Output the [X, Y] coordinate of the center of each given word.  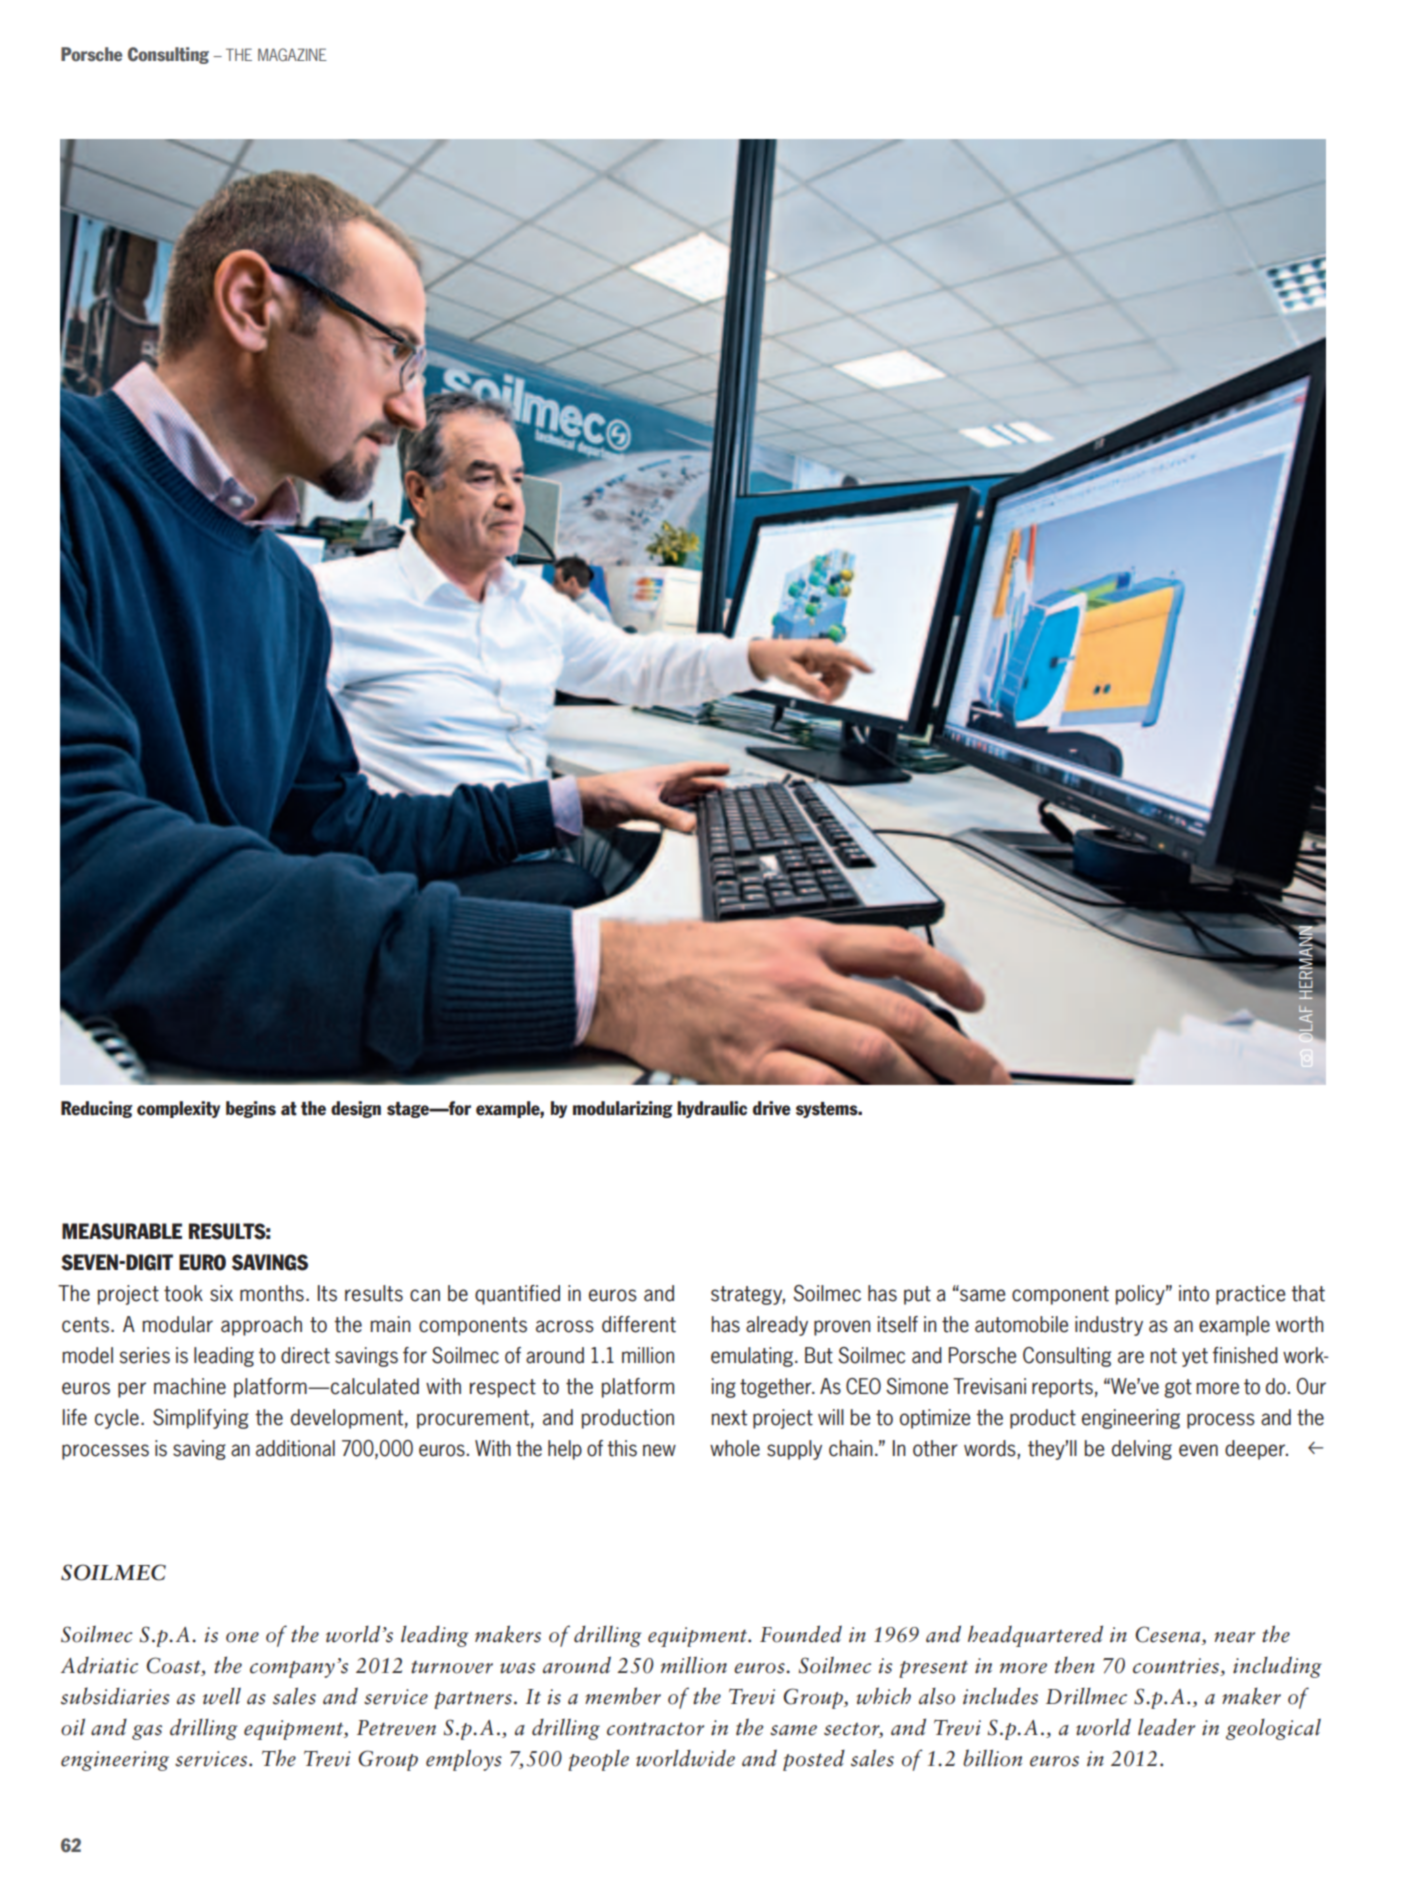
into [1194, 1293]
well [222, 1696]
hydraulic [712, 1109]
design [356, 1109]
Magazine [292, 54]
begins [251, 1109]
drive [772, 1108]
